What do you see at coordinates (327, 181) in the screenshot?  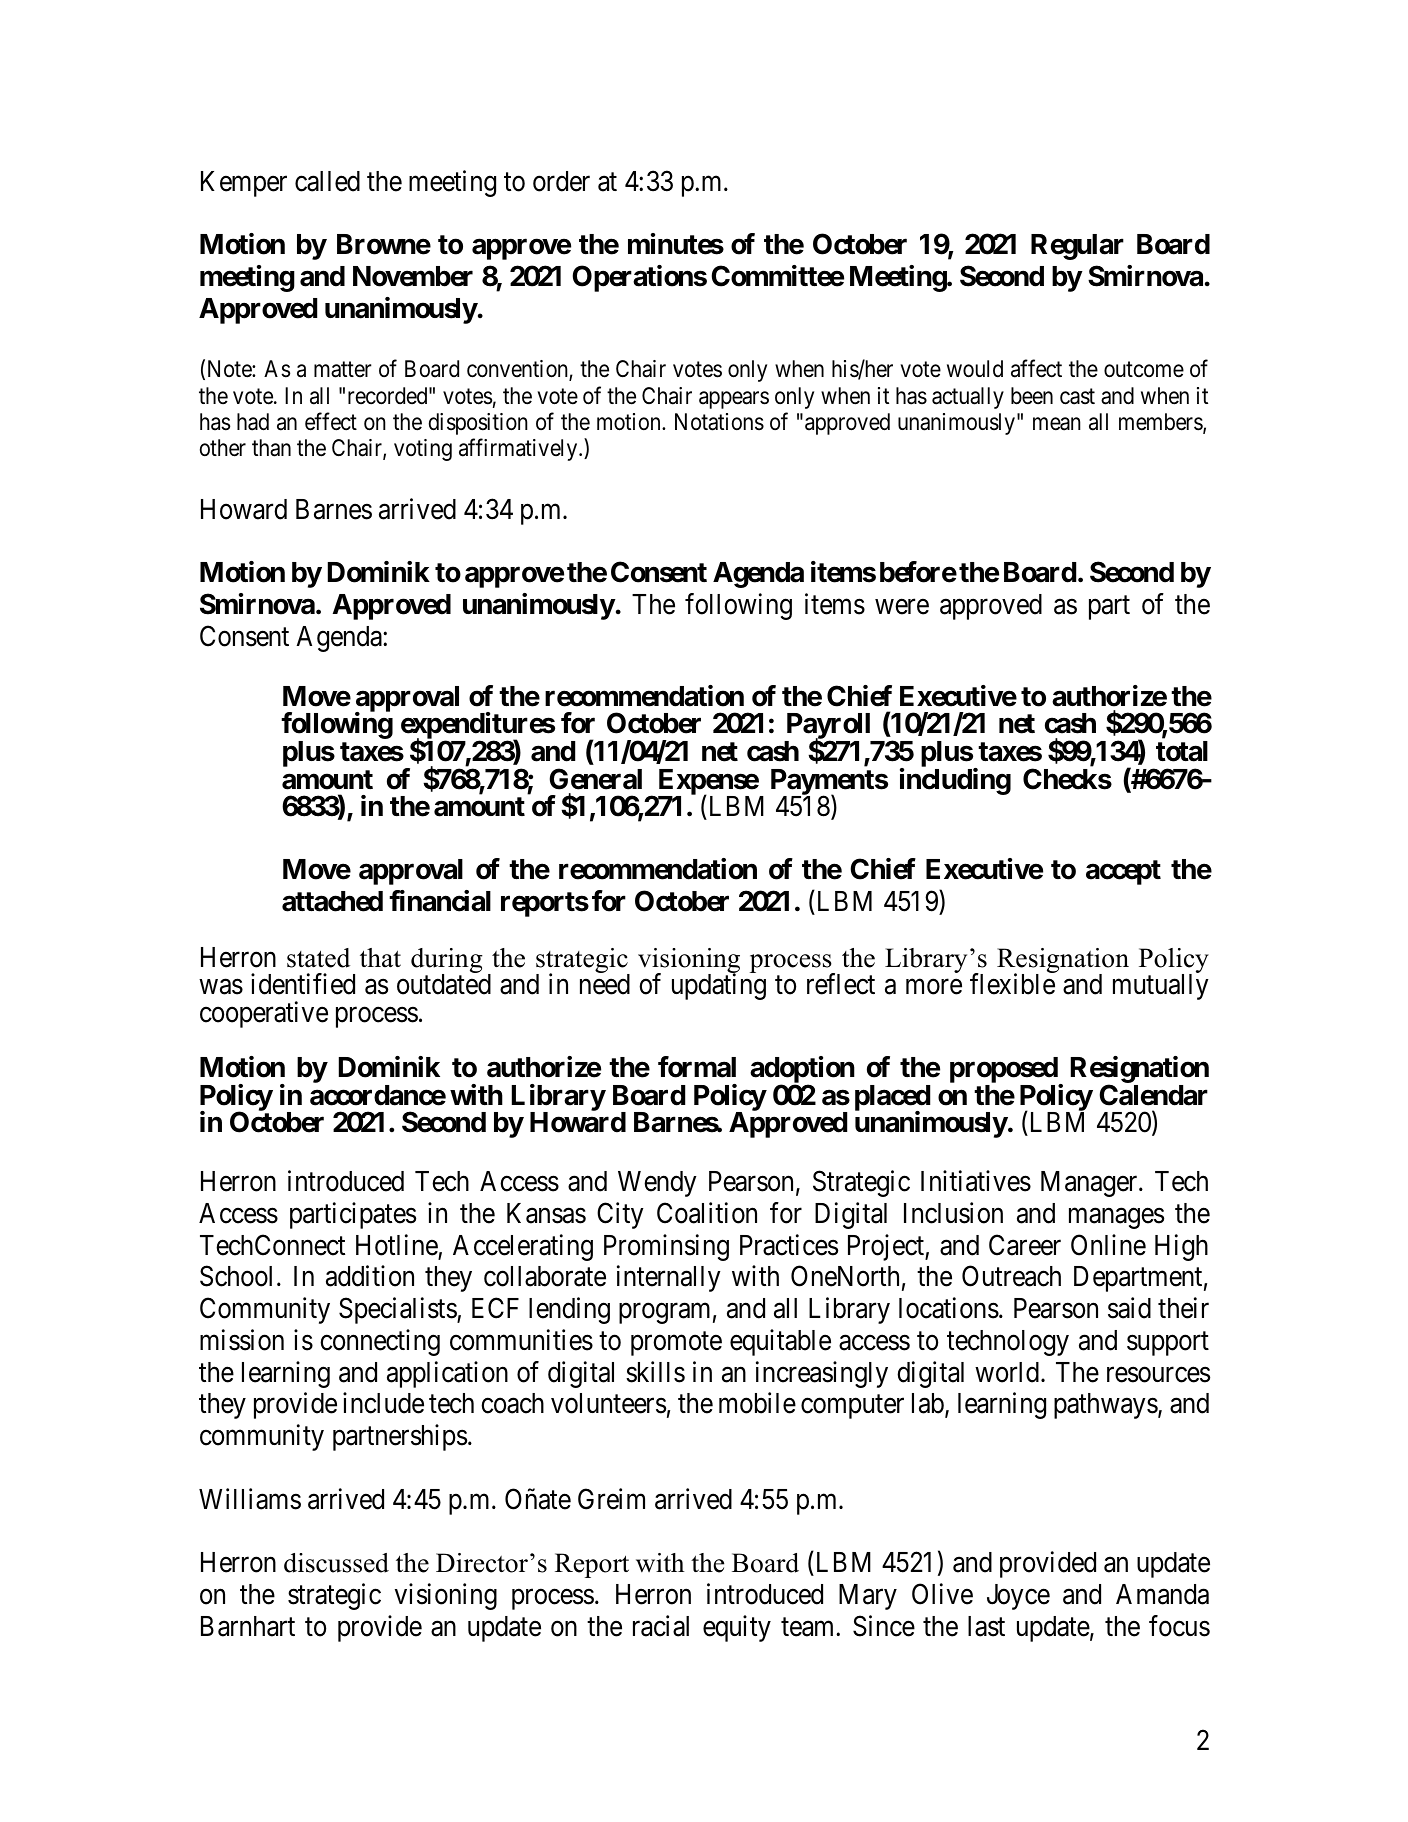 I see `called` at bounding box center [327, 181].
